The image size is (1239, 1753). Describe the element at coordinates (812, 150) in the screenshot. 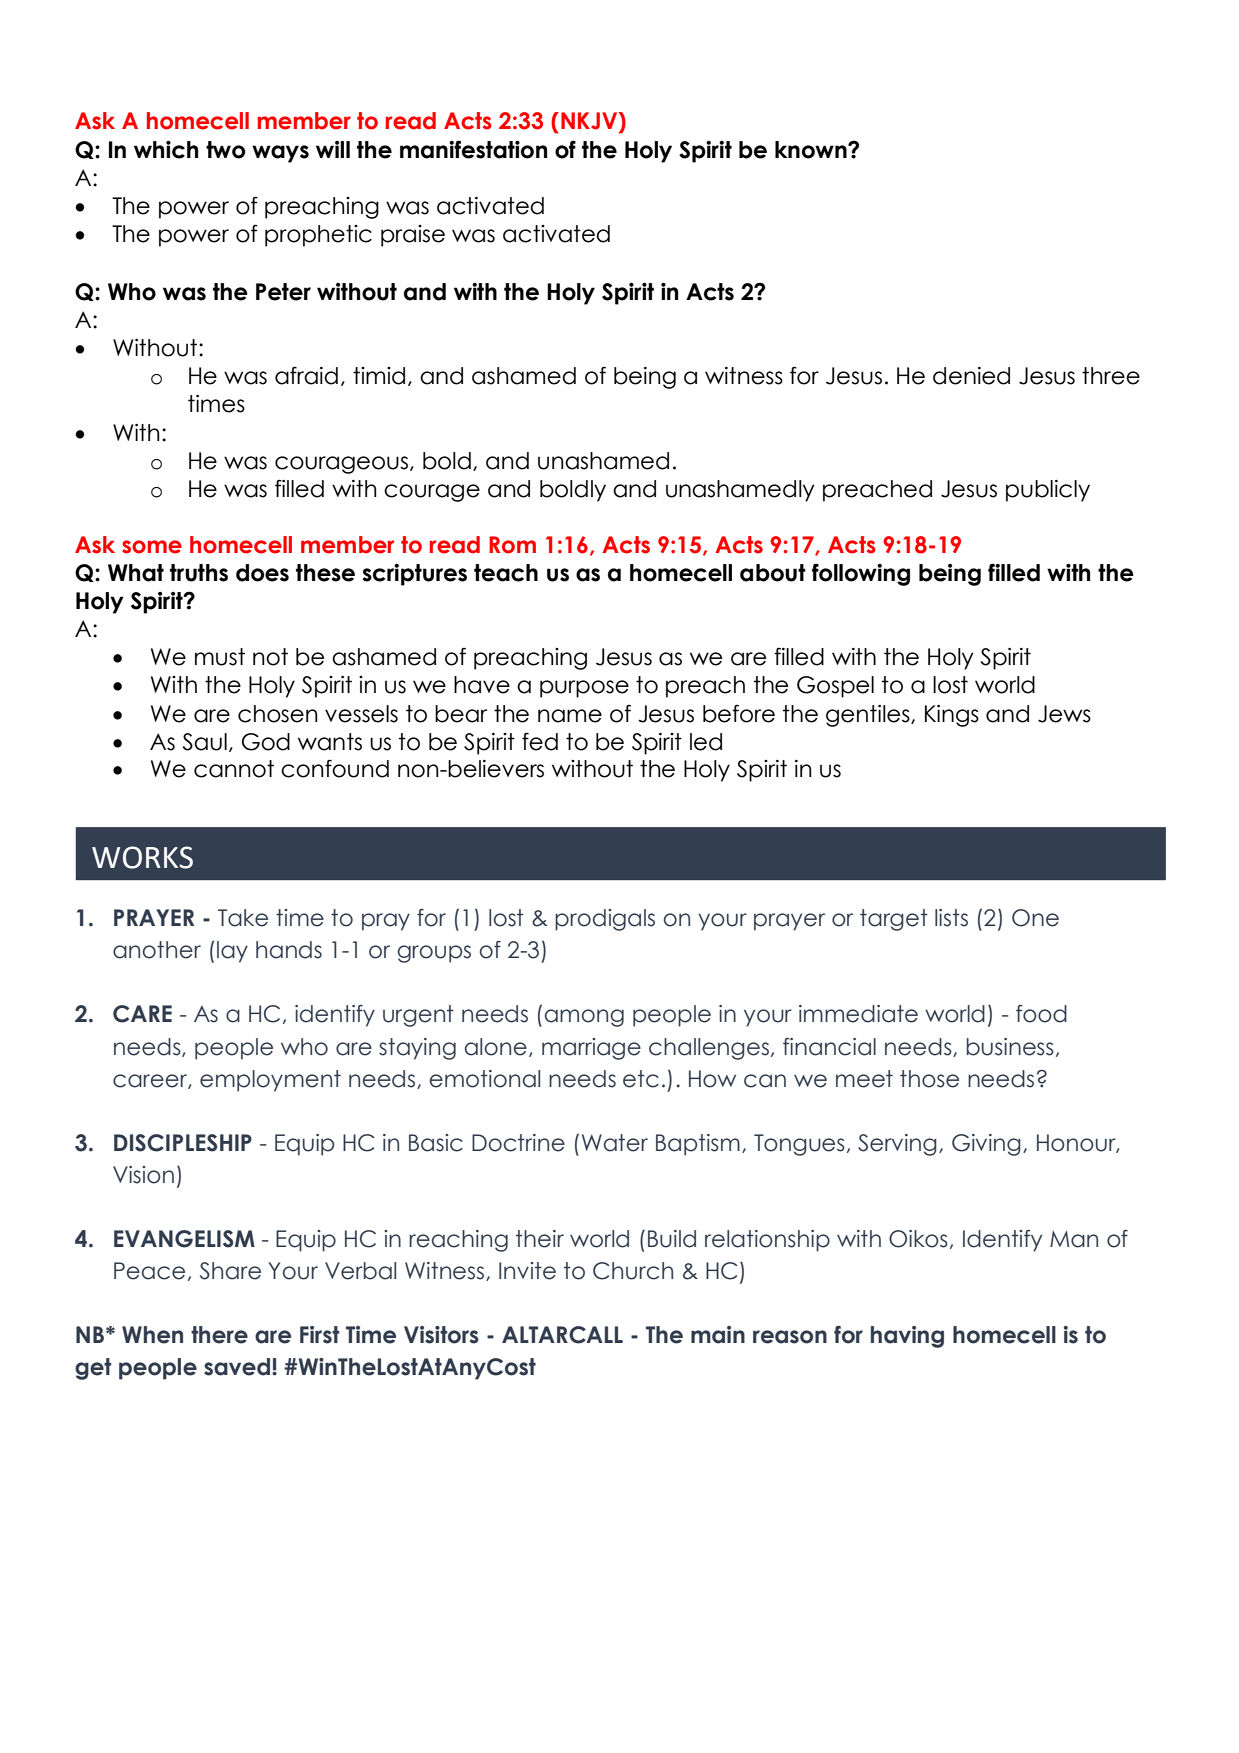

I see `known` at that location.
